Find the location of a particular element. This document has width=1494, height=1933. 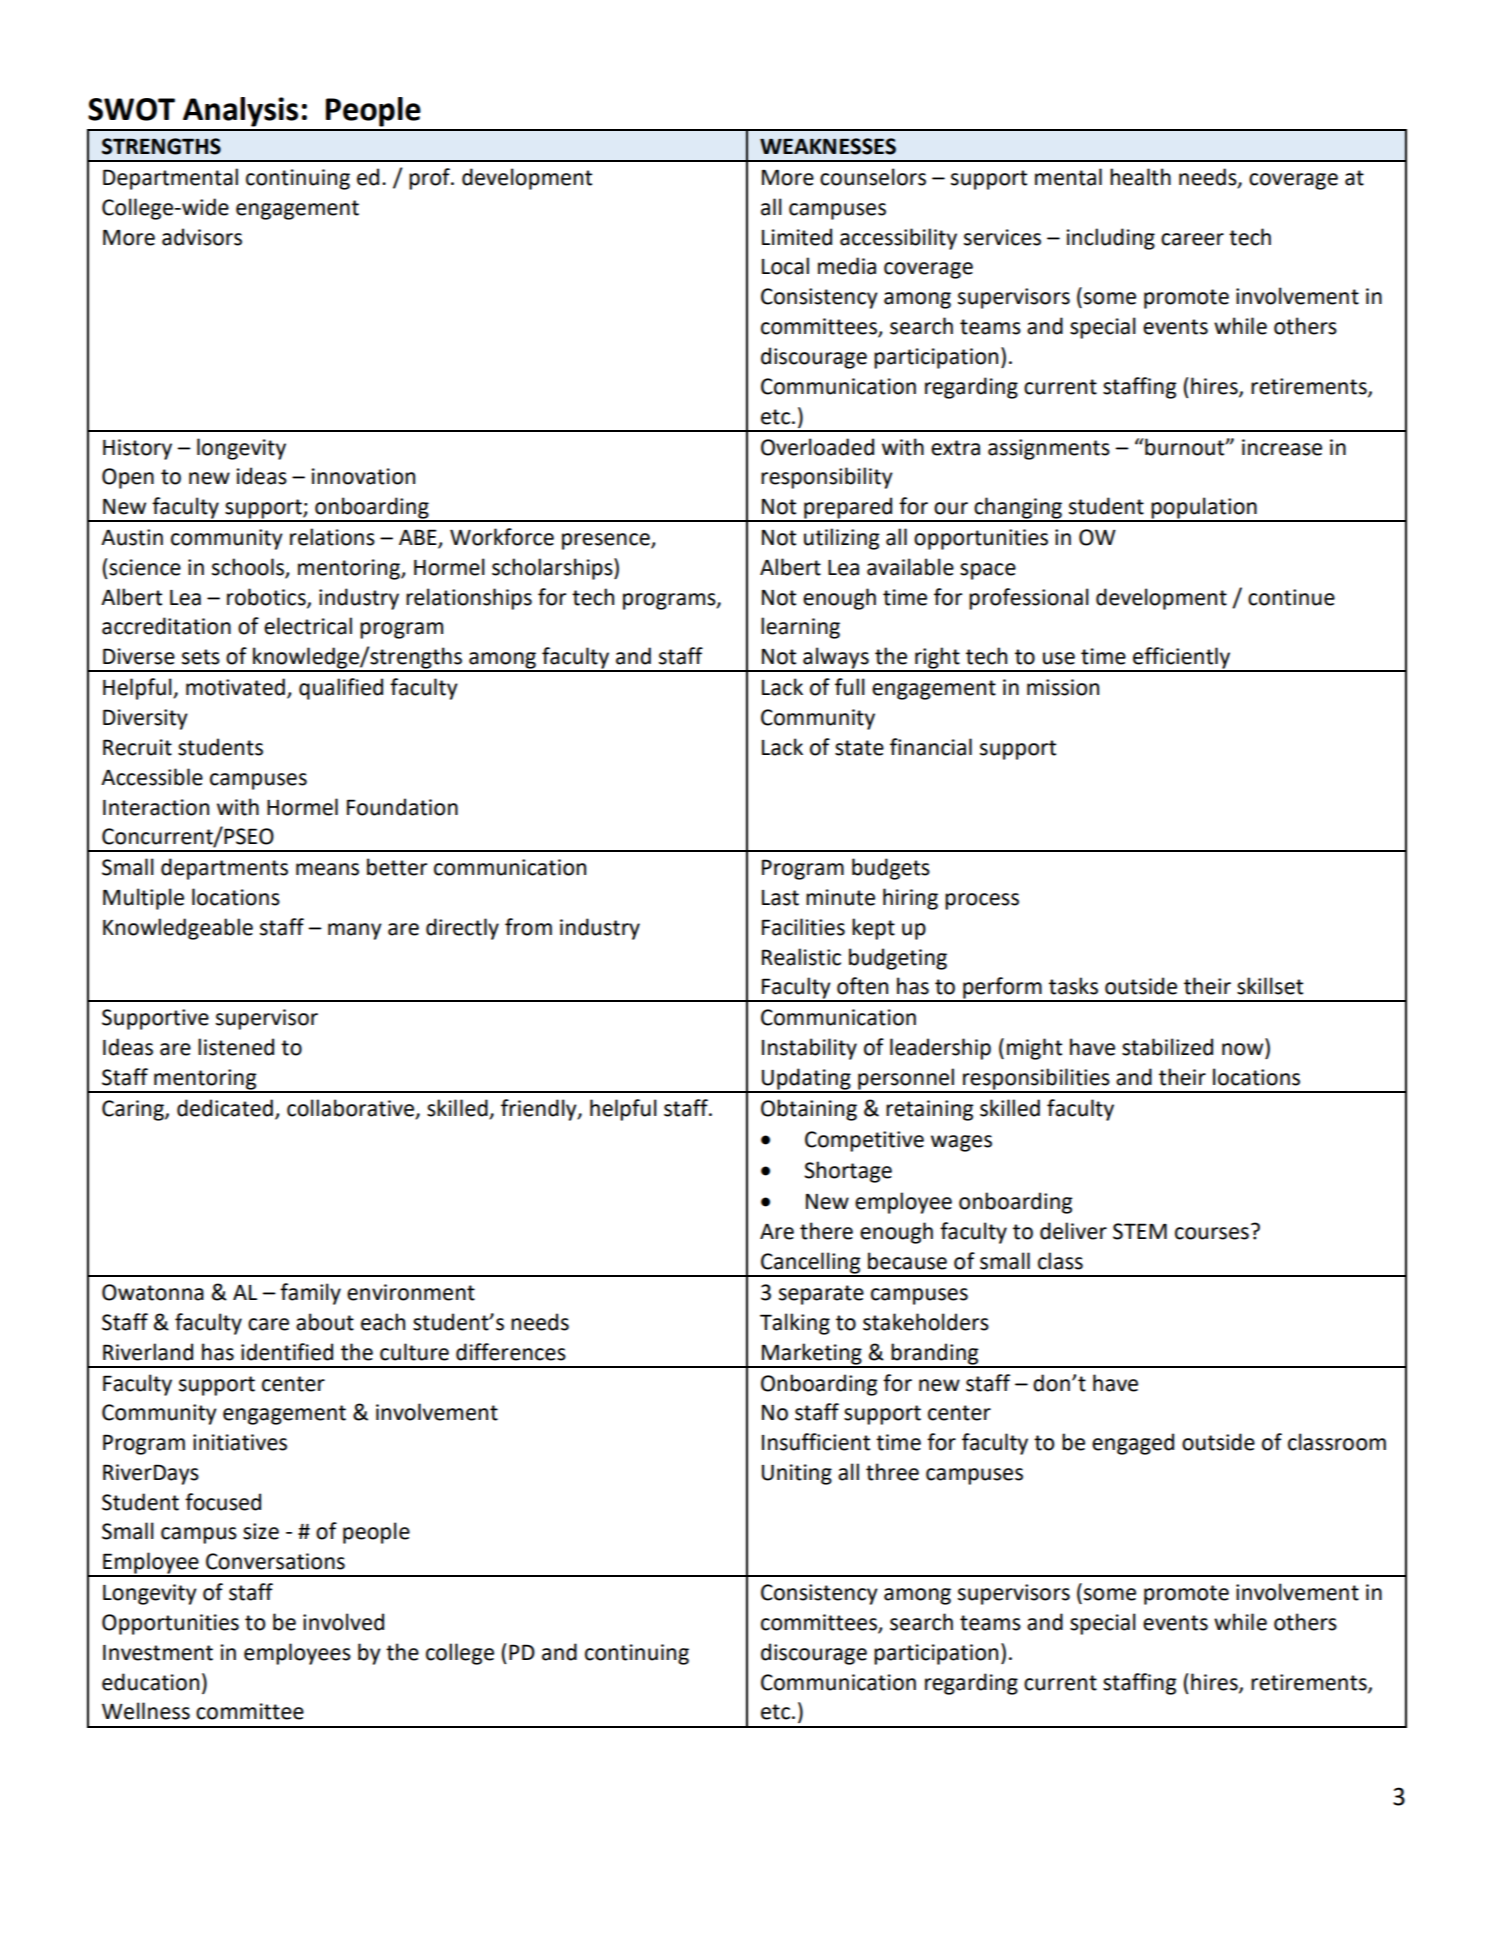

STEM is located at coordinates (1140, 1231).
